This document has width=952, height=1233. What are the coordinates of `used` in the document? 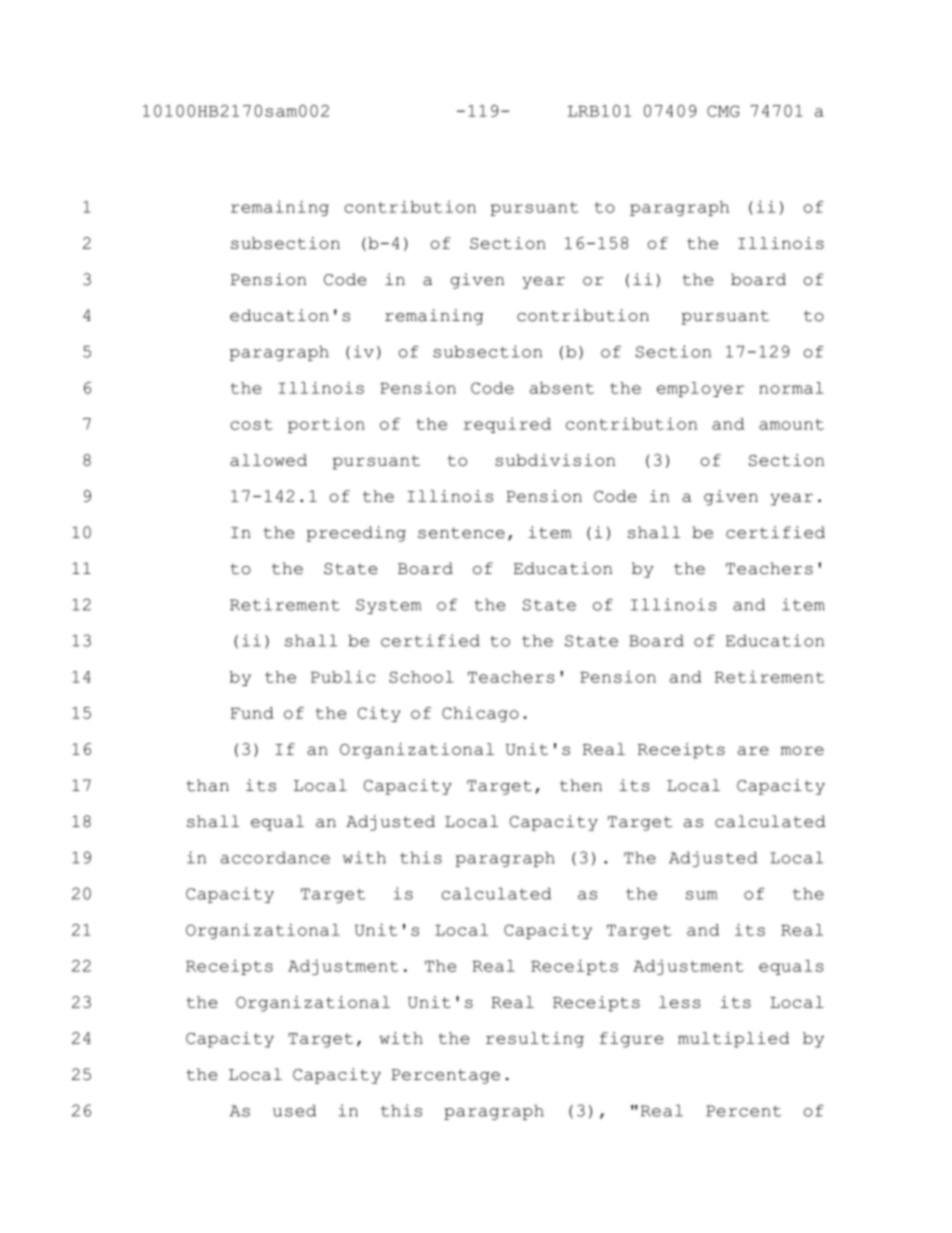 It's located at (294, 1111).
